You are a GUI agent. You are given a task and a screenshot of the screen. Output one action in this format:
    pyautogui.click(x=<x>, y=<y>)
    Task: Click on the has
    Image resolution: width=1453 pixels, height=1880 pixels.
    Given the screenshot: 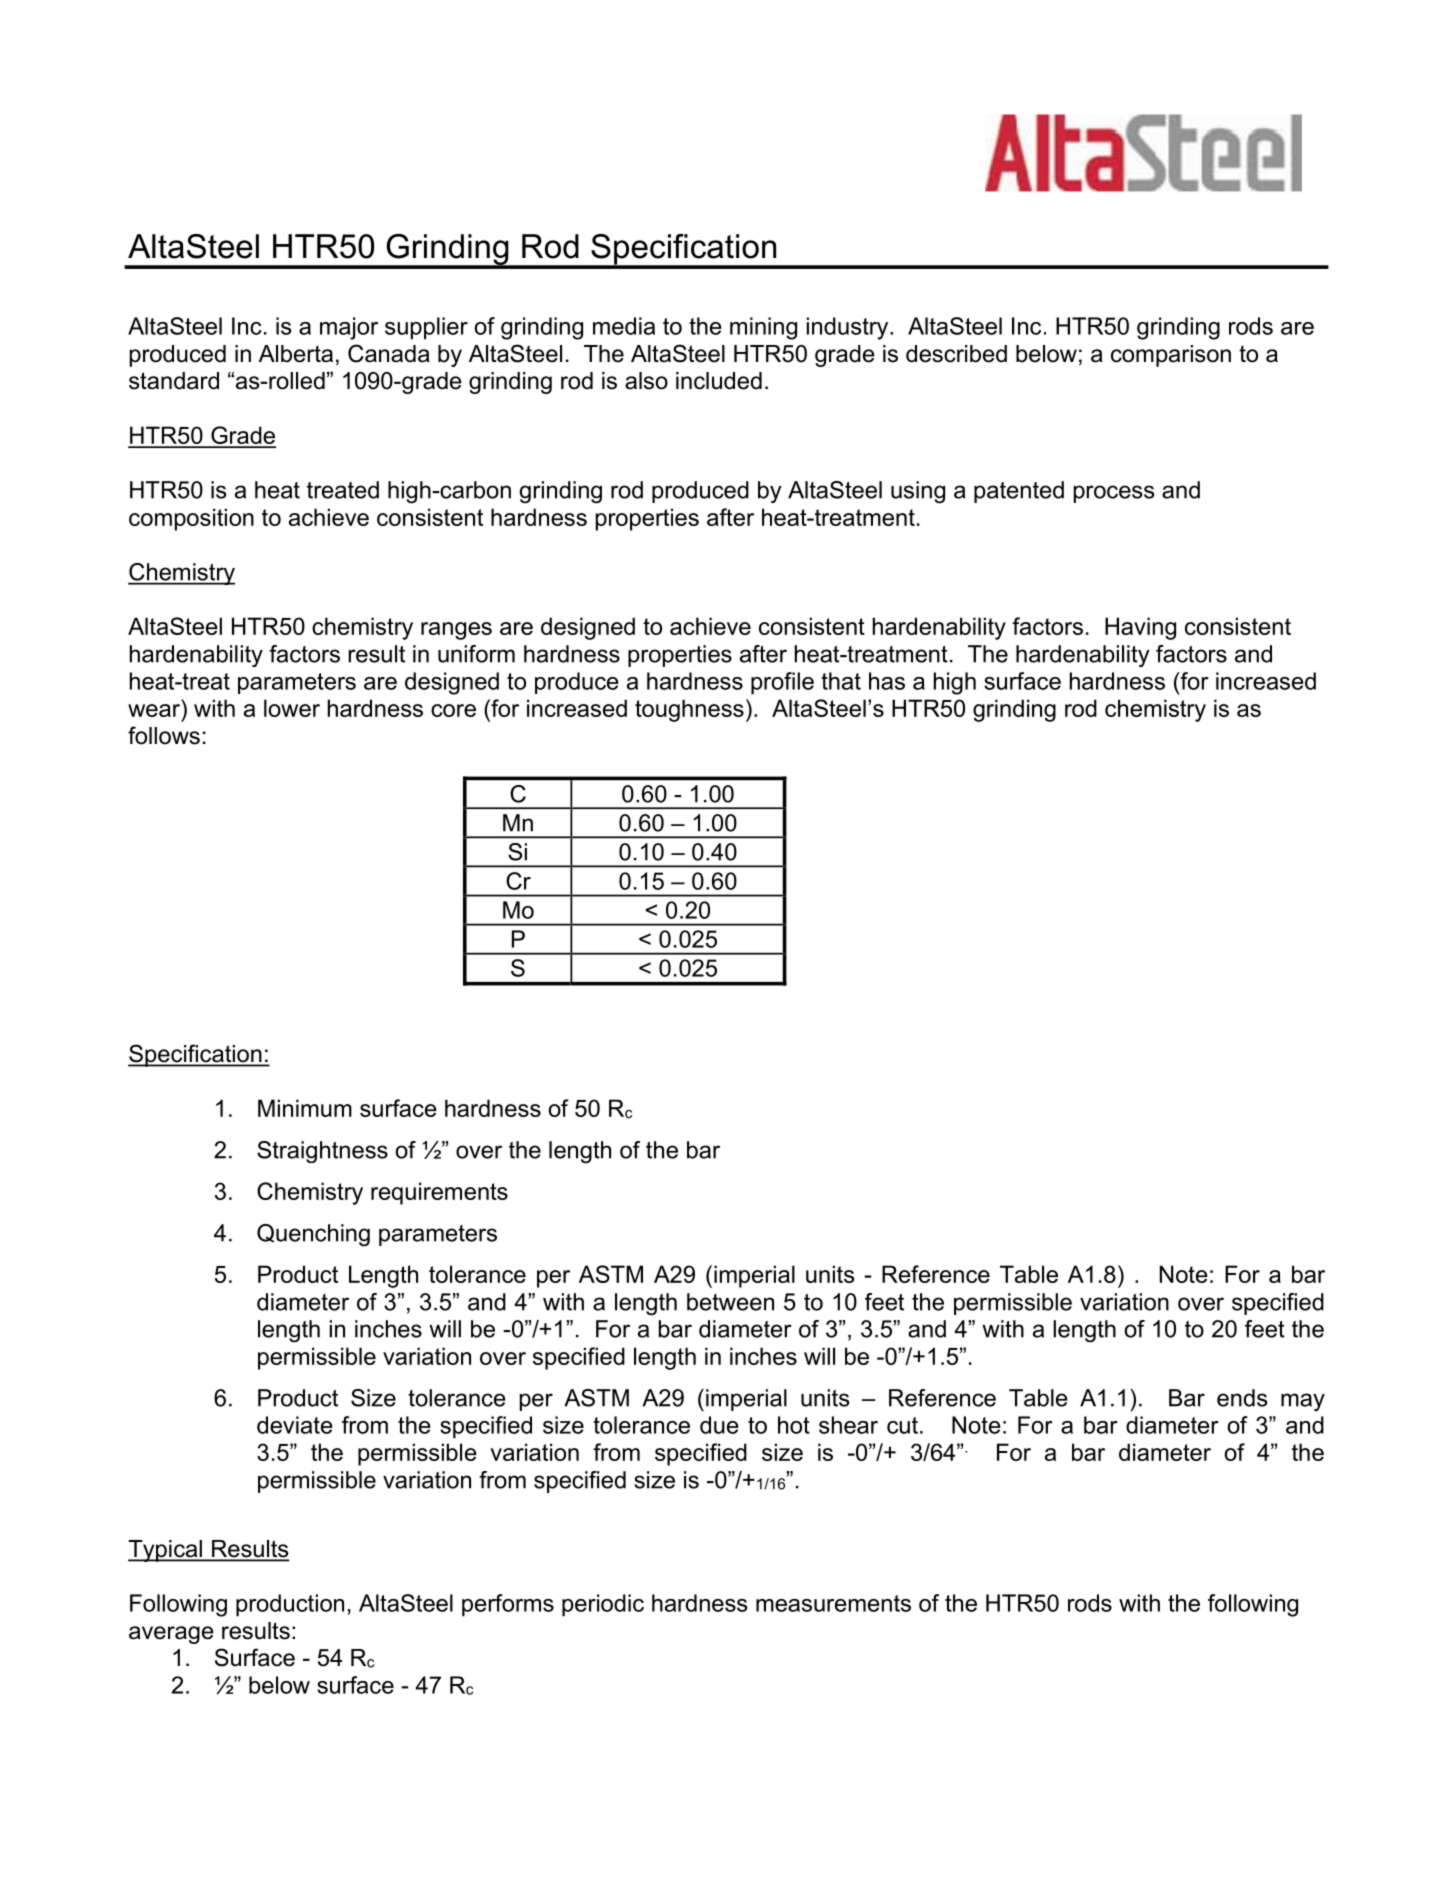 What is the action you would take?
    pyautogui.click(x=887, y=681)
